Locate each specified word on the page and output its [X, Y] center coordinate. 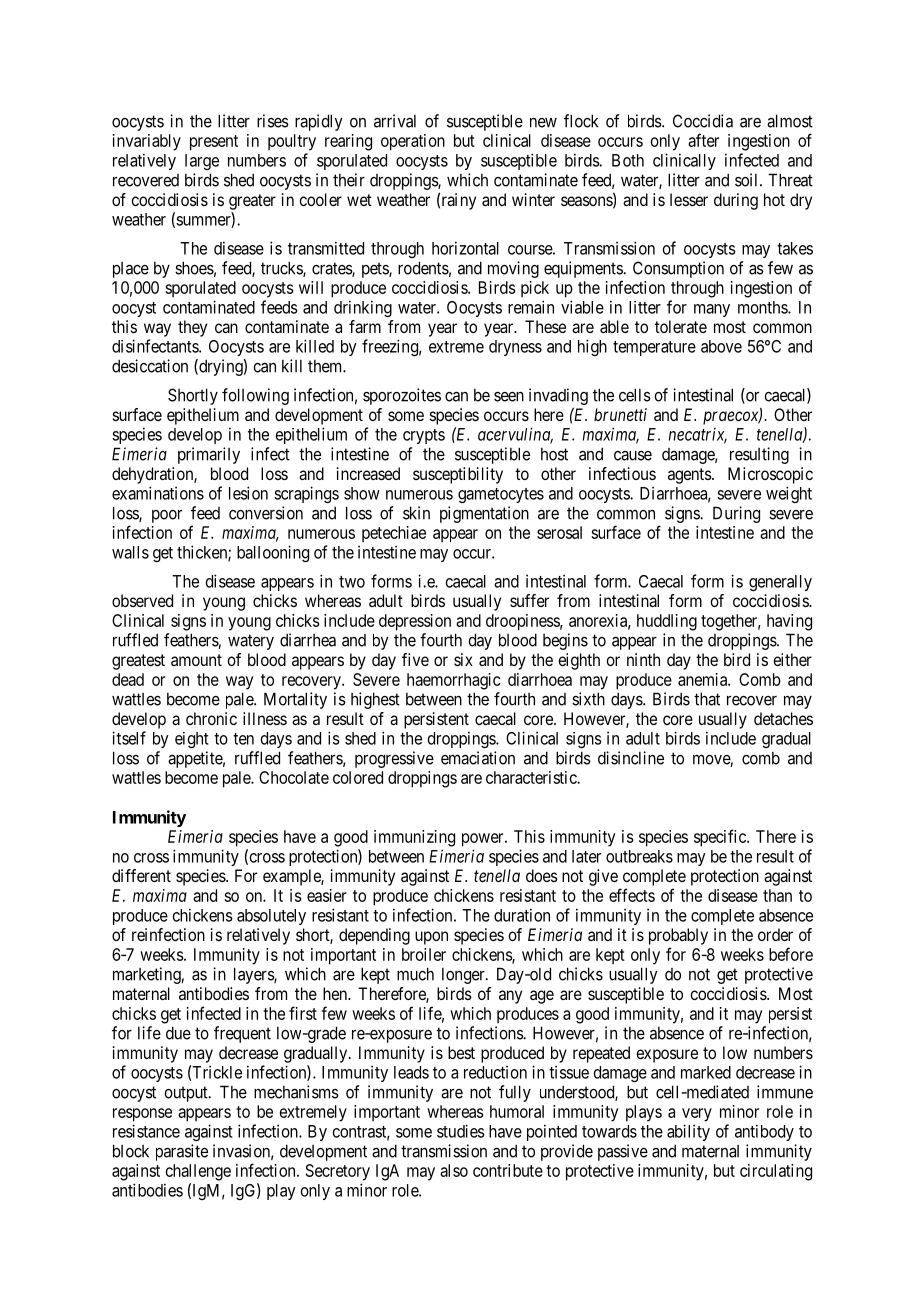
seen [509, 397]
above [721, 346]
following [255, 396]
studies [461, 1131]
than [777, 895]
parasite [182, 1152]
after [703, 140]
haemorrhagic [454, 681]
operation [413, 142]
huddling [667, 622]
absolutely [271, 917]
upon [431, 938]
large [202, 162]
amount [196, 660]
